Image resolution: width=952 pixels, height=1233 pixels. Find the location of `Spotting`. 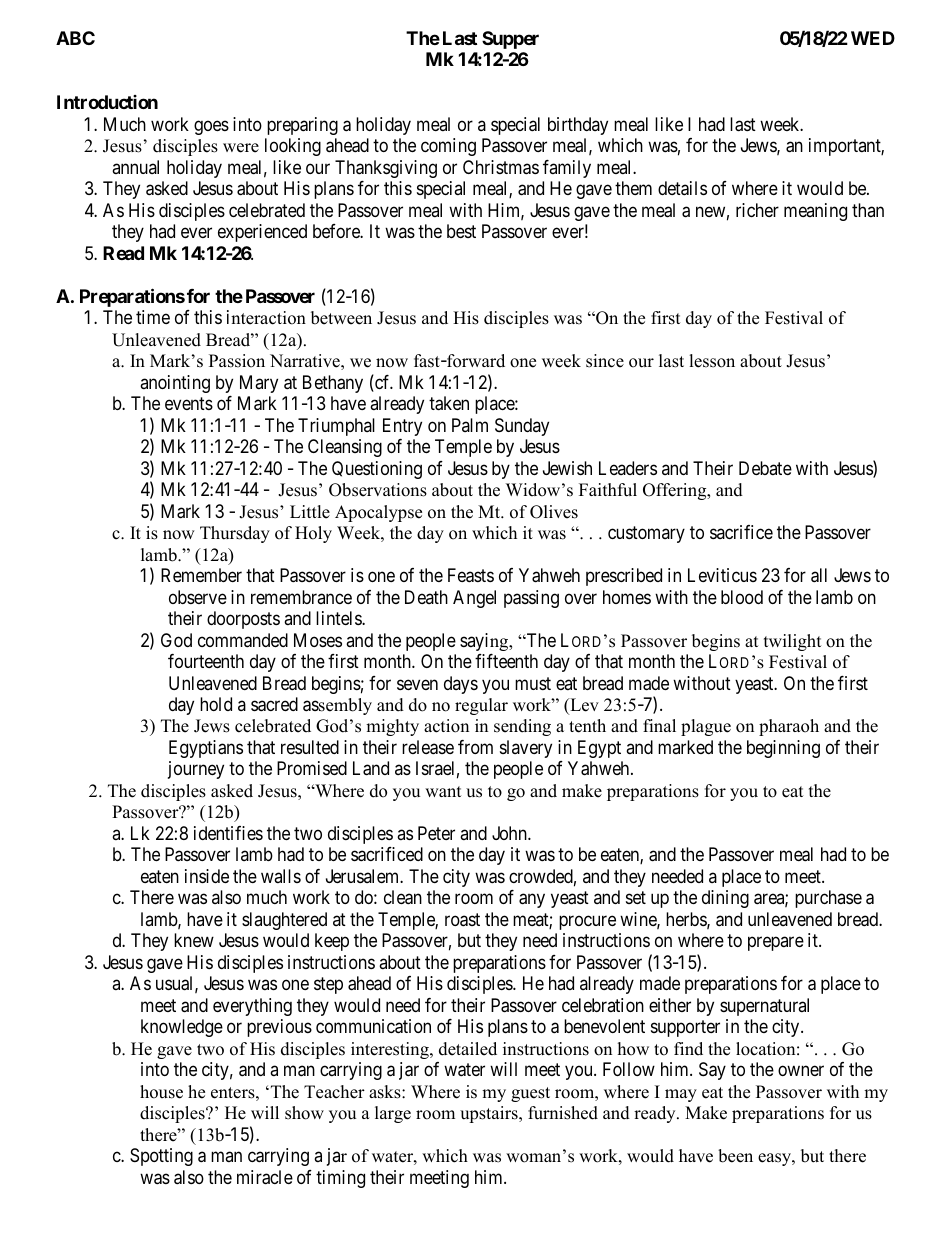

Spotting is located at coordinates (161, 1157).
